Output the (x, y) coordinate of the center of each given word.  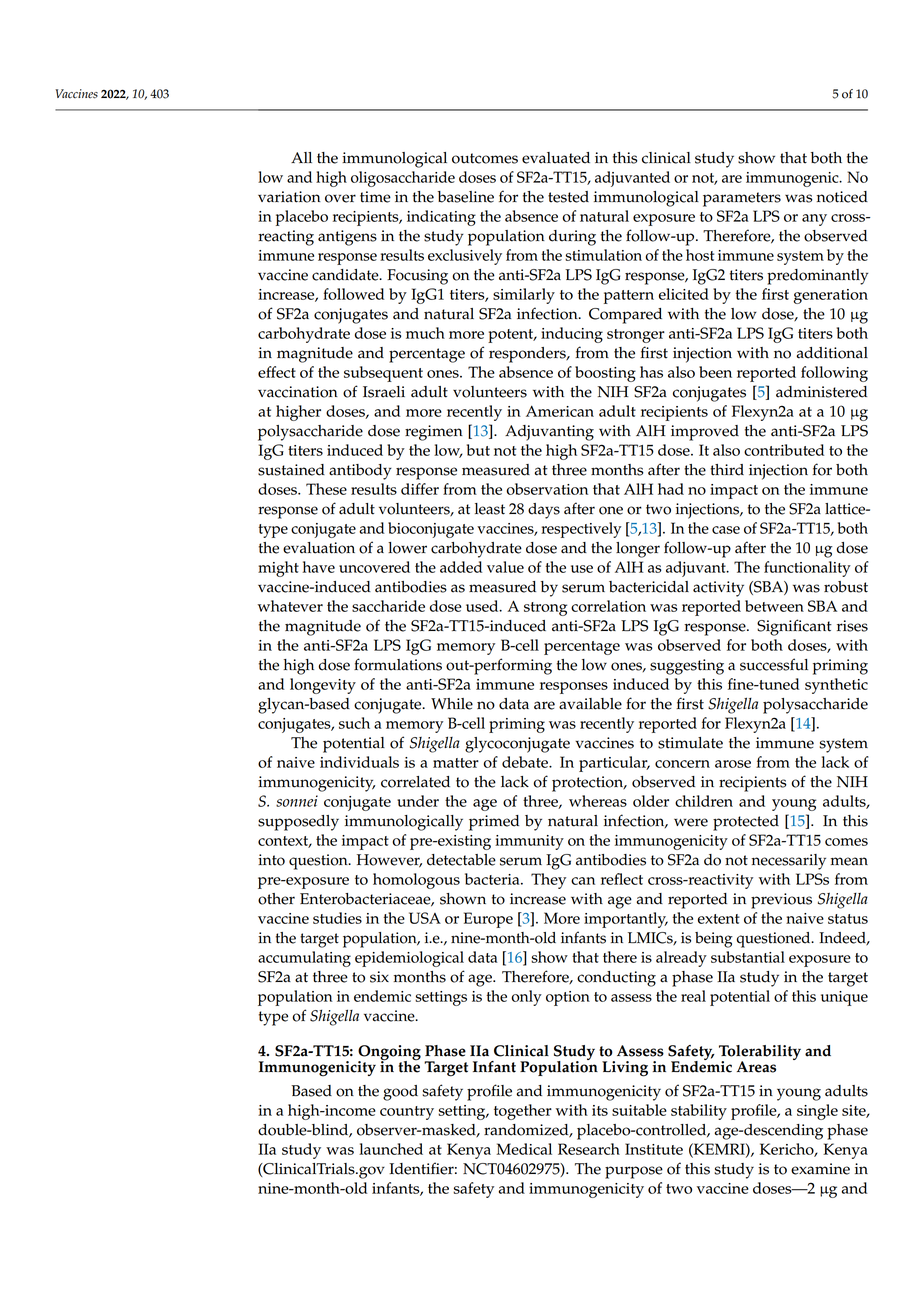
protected (746, 823)
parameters (742, 199)
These (326, 489)
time (375, 197)
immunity (529, 842)
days (544, 511)
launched (391, 1149)
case (726, 530)
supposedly (298, 823)
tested (568, 197)
